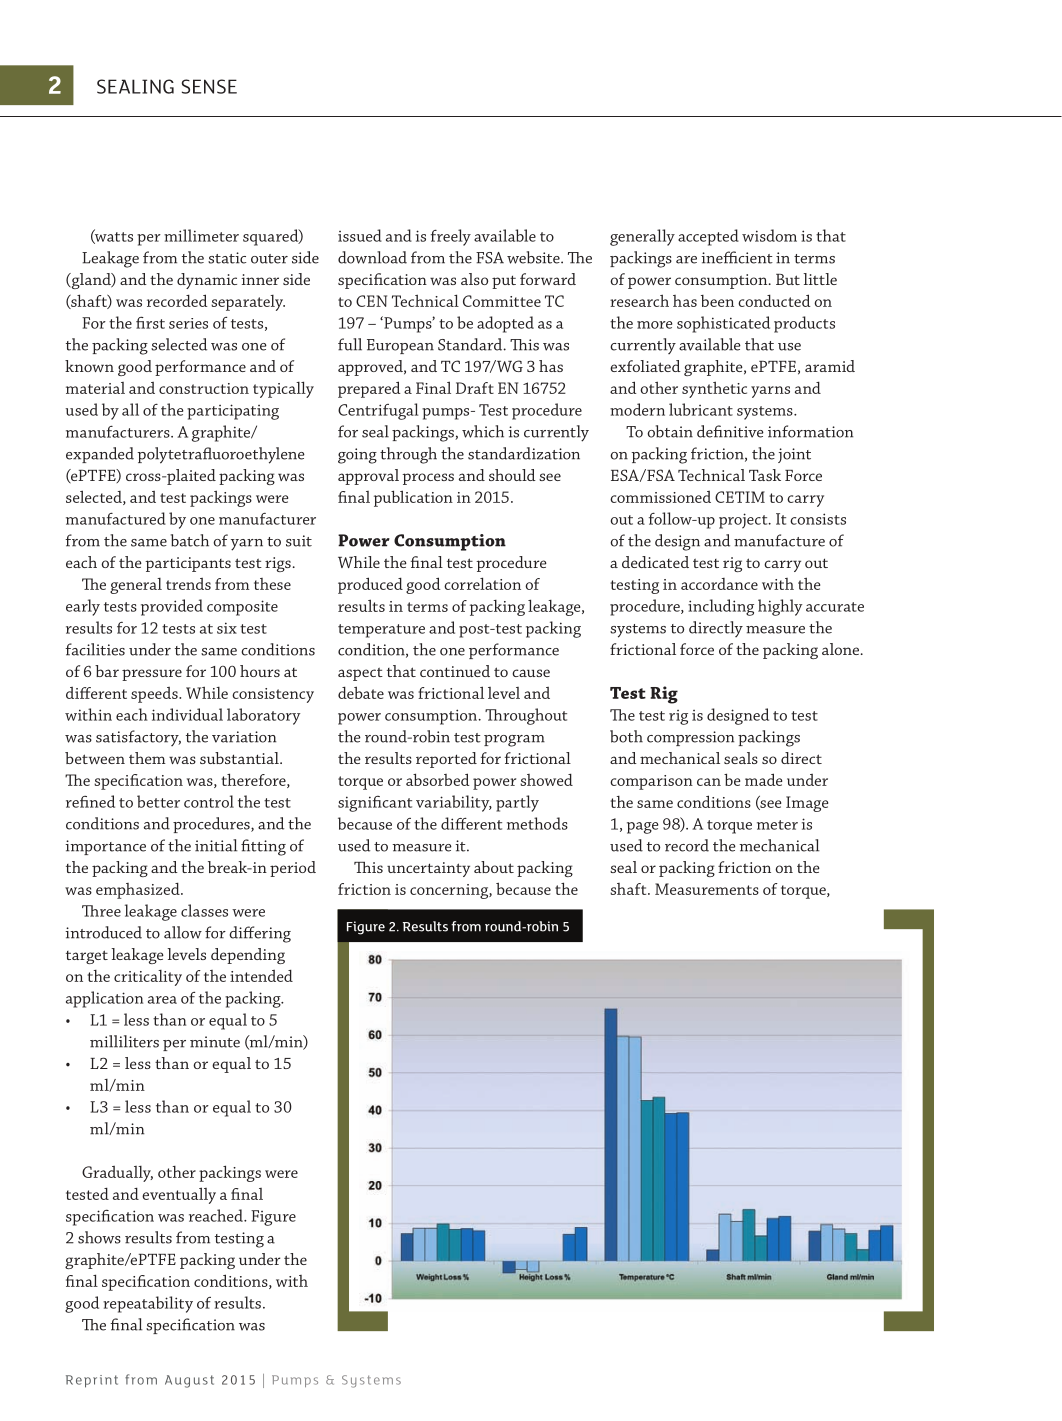 The height and width of the page is (1421, 1062). I want to click on continued, so click(455, 671).
